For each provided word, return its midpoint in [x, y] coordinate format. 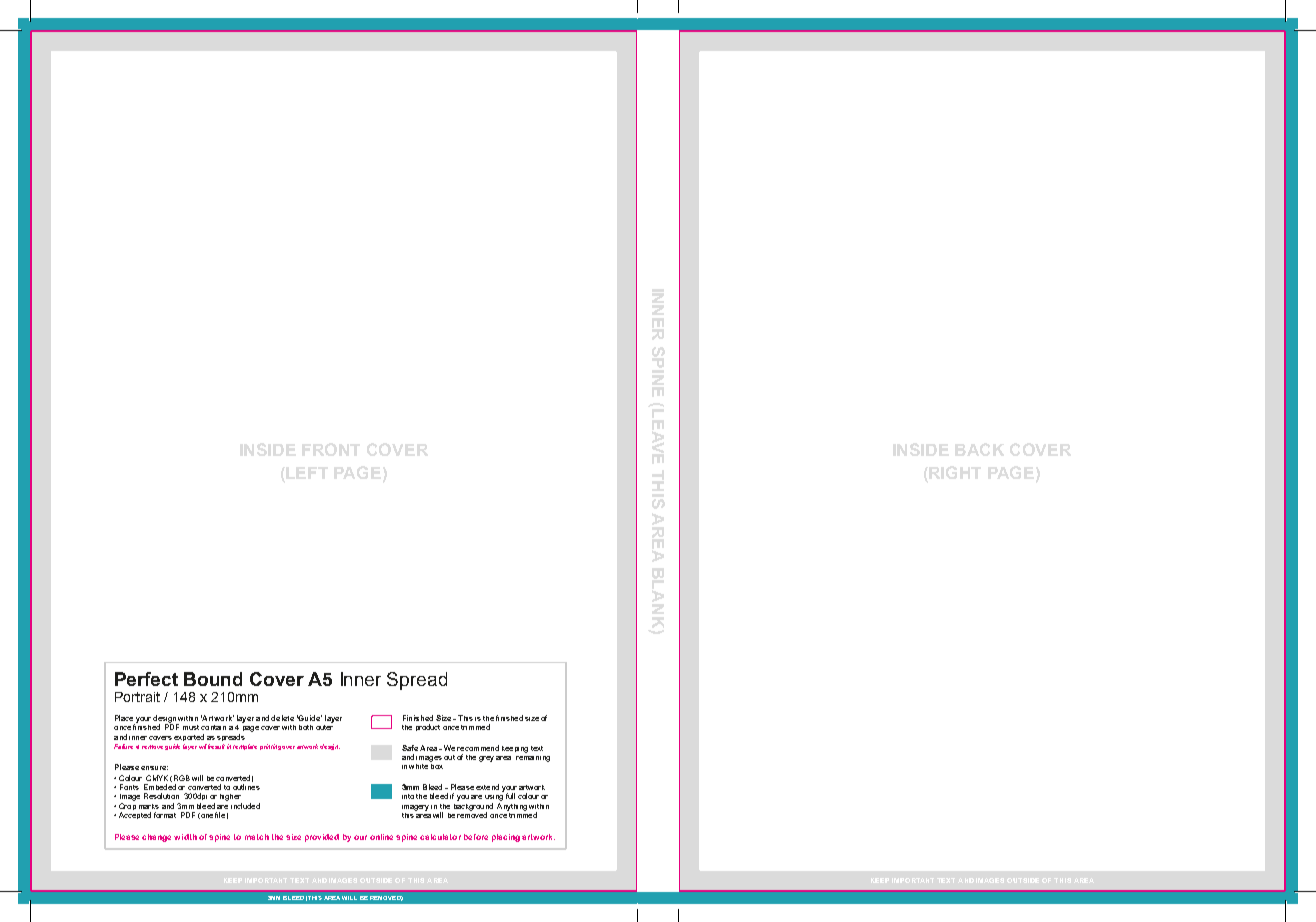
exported [189, 737]
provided [322, 838]
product [428, 727]
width [185, 837]
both [306, 727]
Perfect [146, 679]
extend [487, 787]
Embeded [160, 787]
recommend [478, 748]
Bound [213, 679]
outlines [246, 787]
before [476, 837]
